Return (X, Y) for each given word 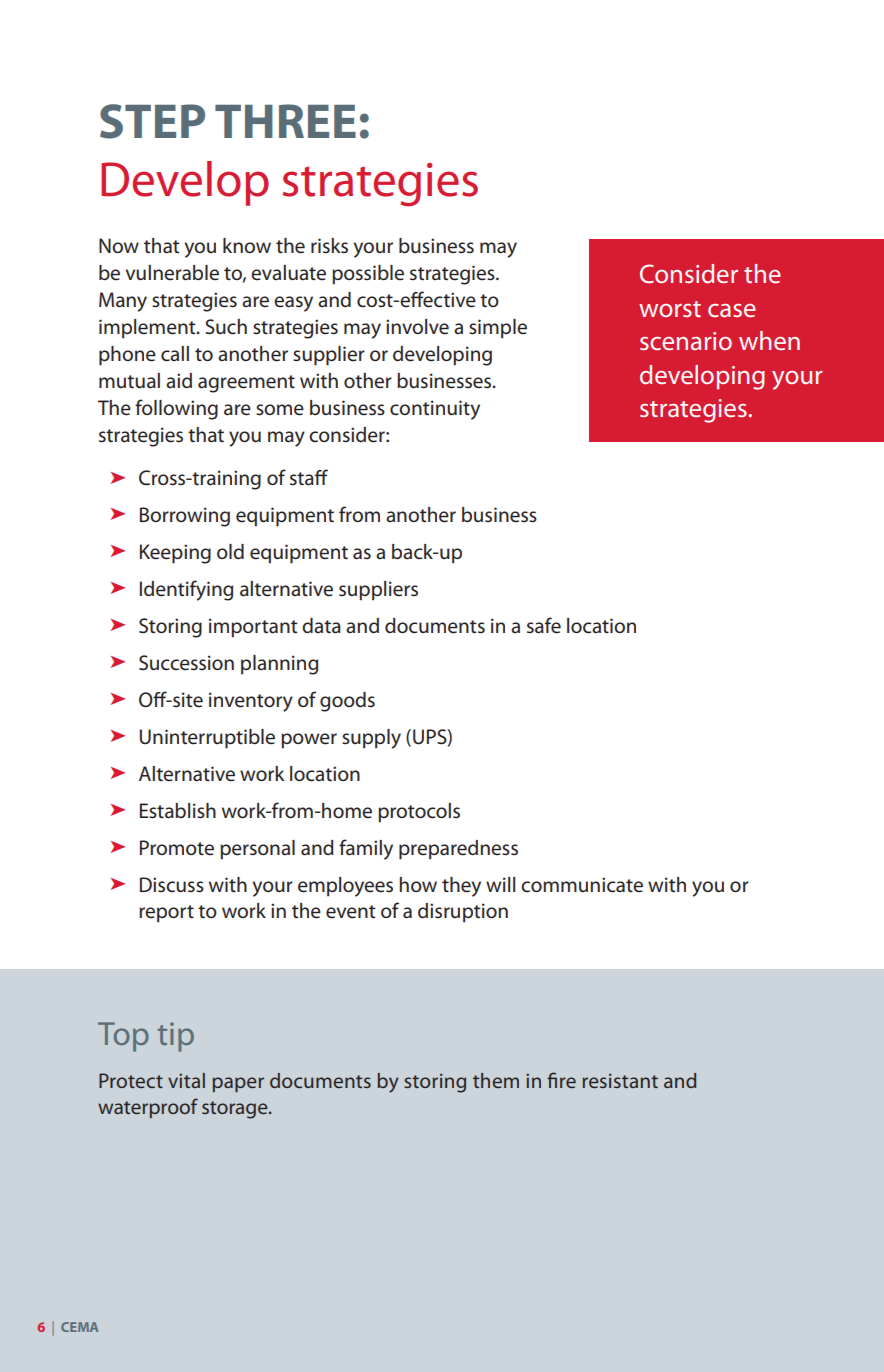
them (496, 1080)
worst (670, 309)
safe (544, 625)
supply (371, 739)
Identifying (186, 590)
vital (186, 1080)
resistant (620, 1080)
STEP (152, 121)
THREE (285, 121)
